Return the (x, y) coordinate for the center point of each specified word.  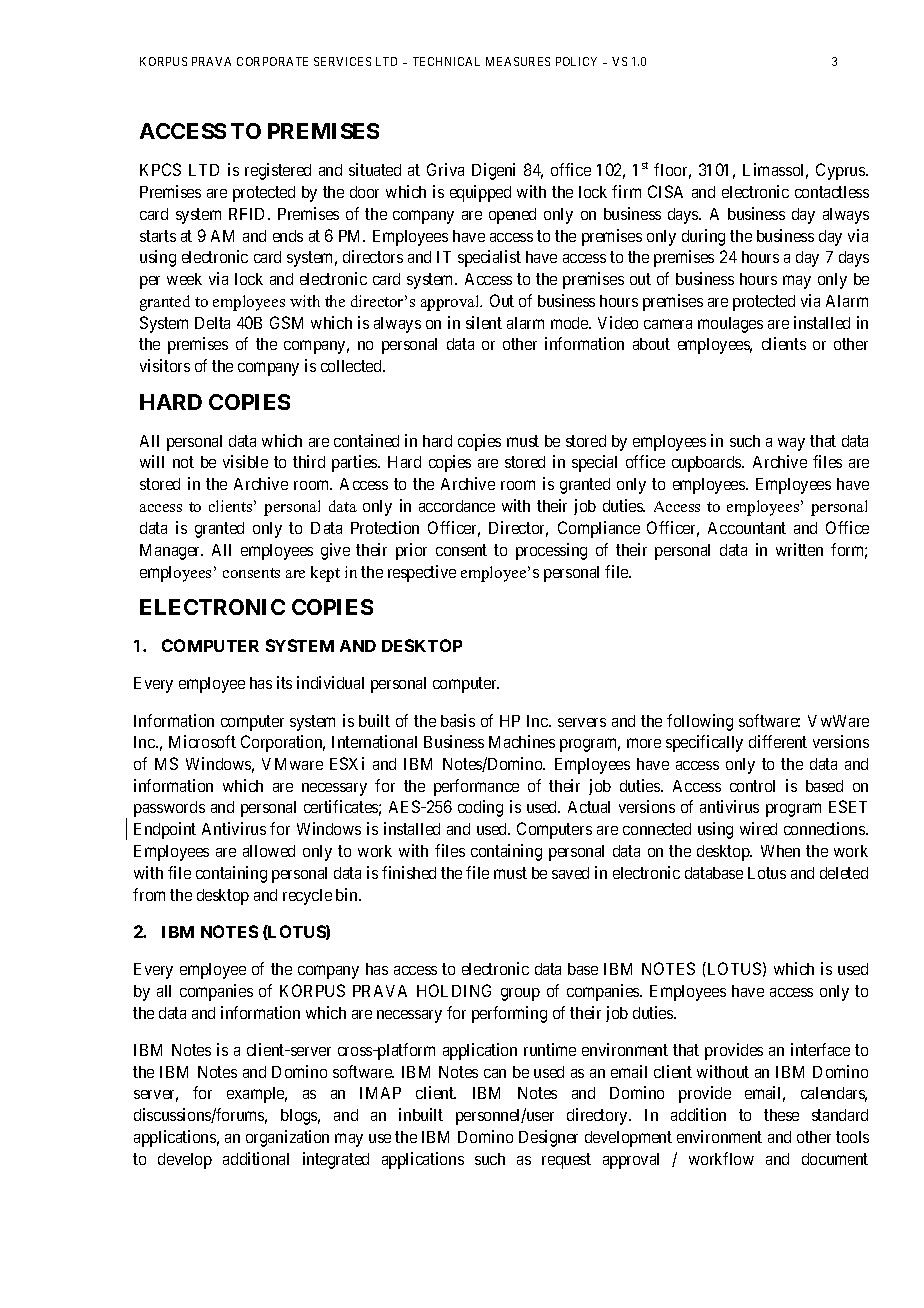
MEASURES (518, 61)
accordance (457, 506)
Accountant (747, 528)
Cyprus (841, 171)
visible (245, 461)
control (752, 786)
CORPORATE (272, 61)
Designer (548, 1138)
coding (480, 808)
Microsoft (202, 741)
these (781, 1115)
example (257, 1095)
